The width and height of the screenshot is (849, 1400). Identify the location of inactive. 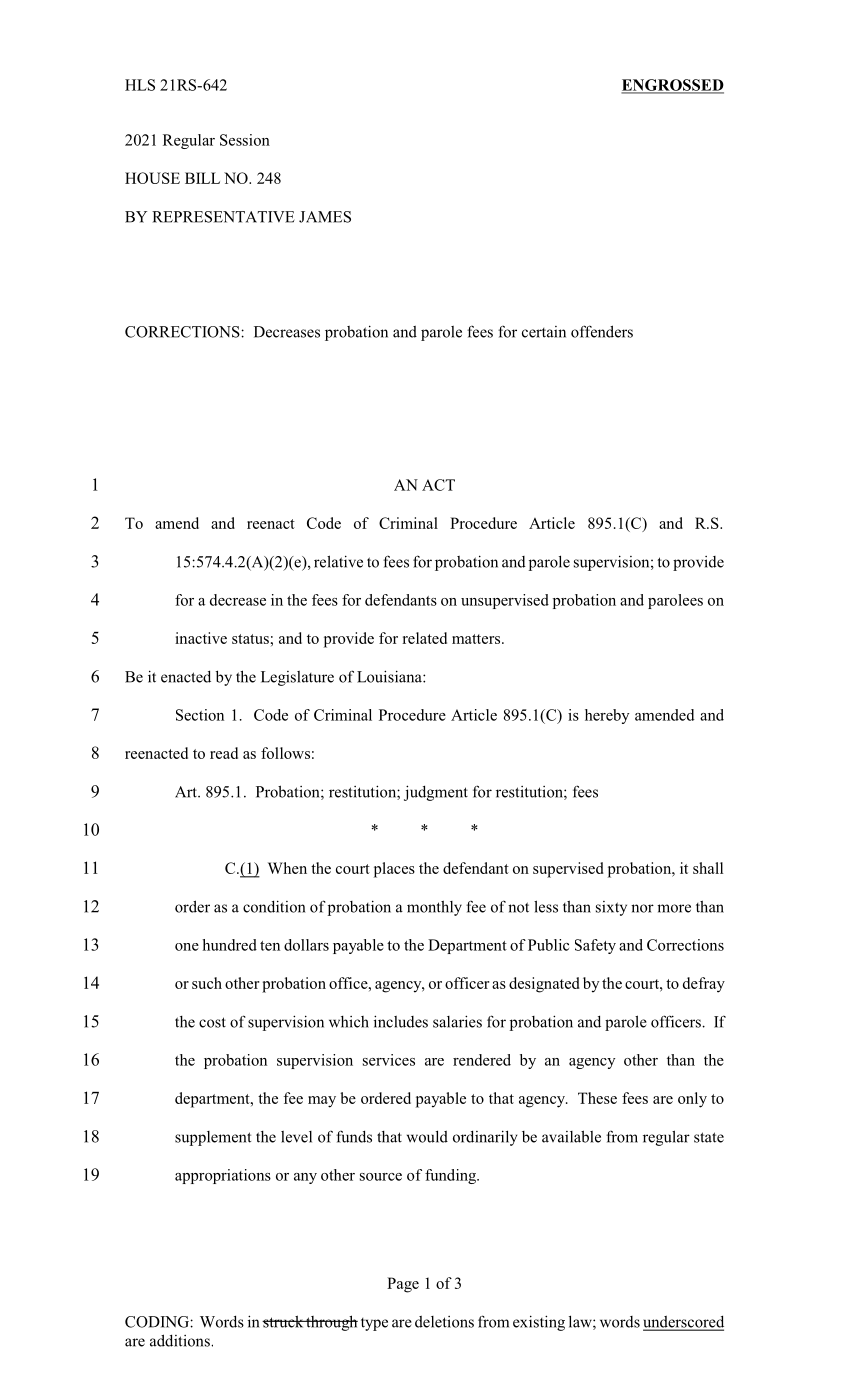
(201, 638).
